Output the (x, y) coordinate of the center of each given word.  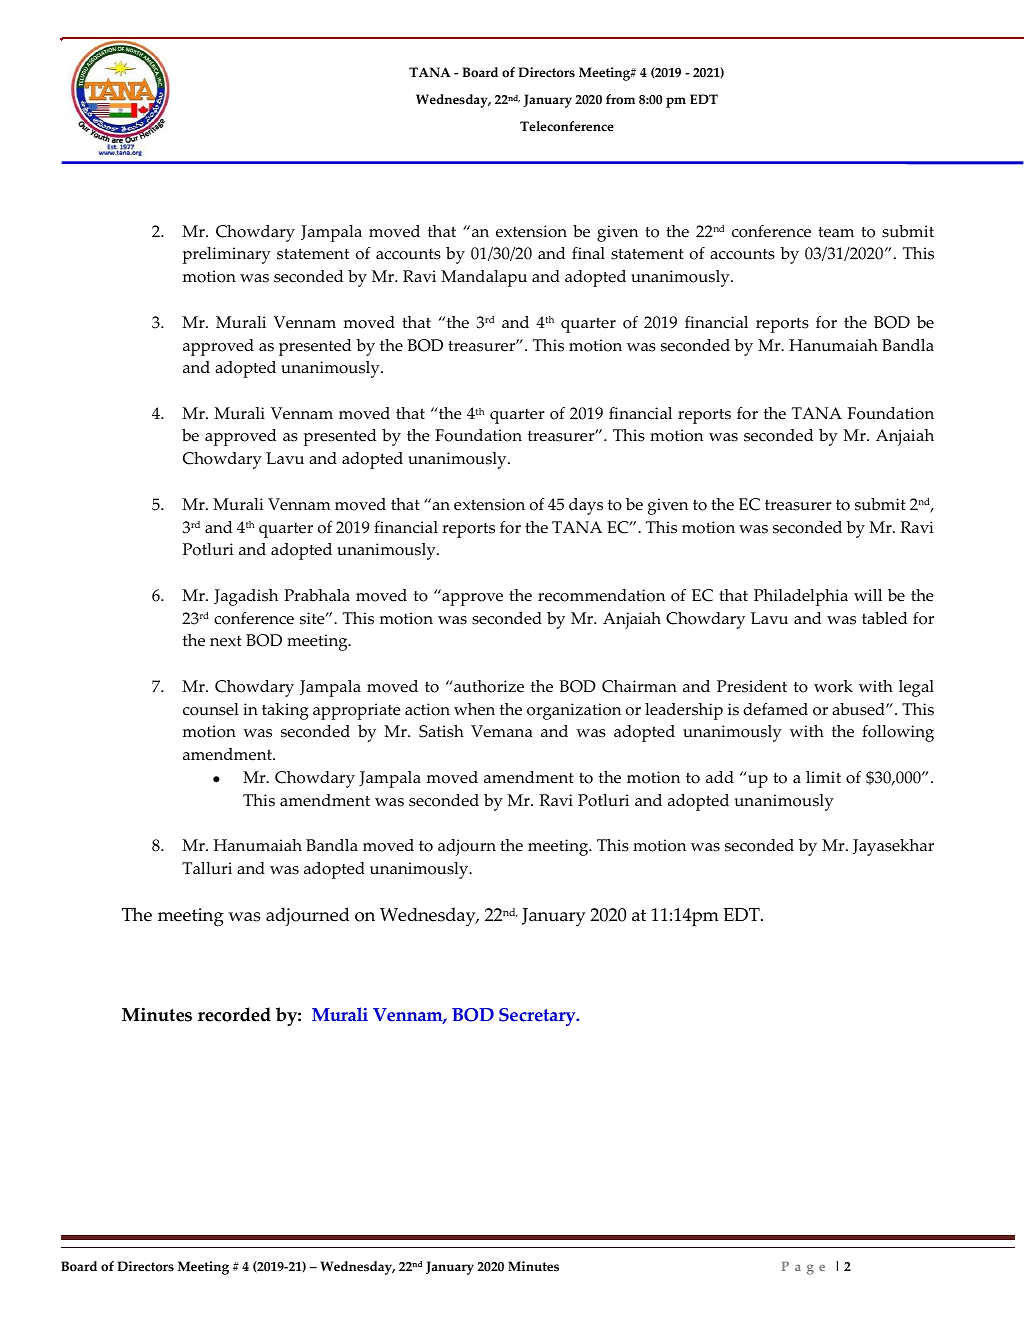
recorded (234, 1014)
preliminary (227, 255)
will (868, 595)
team (836, 232)
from (620, 99)
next (226, 641)
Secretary (538, 1017)
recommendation (601, 595)
